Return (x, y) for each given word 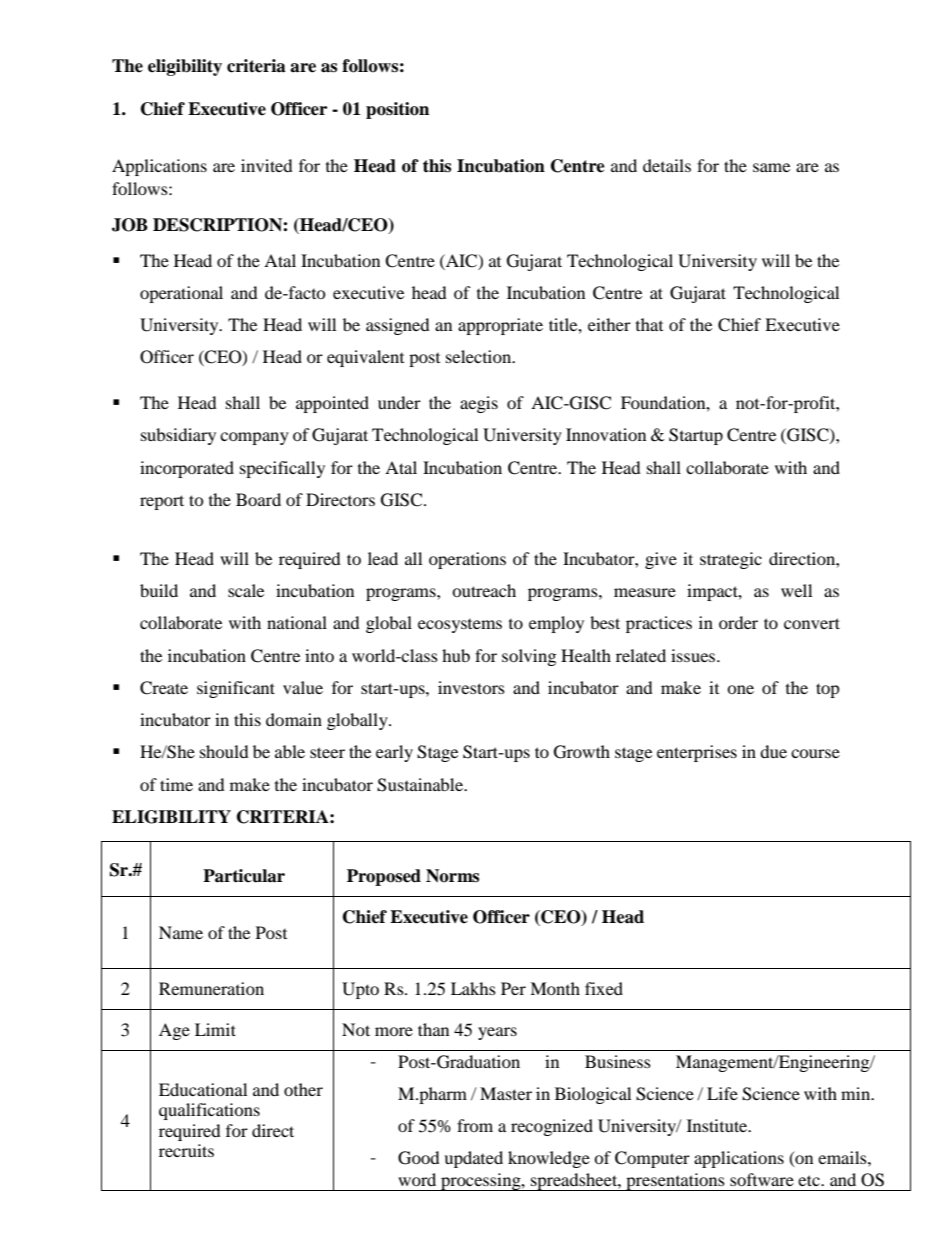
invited (267, 165)
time (176, 784)
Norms (452, 876)
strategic (731, 560)
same (771, 167)
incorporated (187, 469)
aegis (479, 404)
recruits (186, 1150)
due (773, 751)
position (397, 110)
